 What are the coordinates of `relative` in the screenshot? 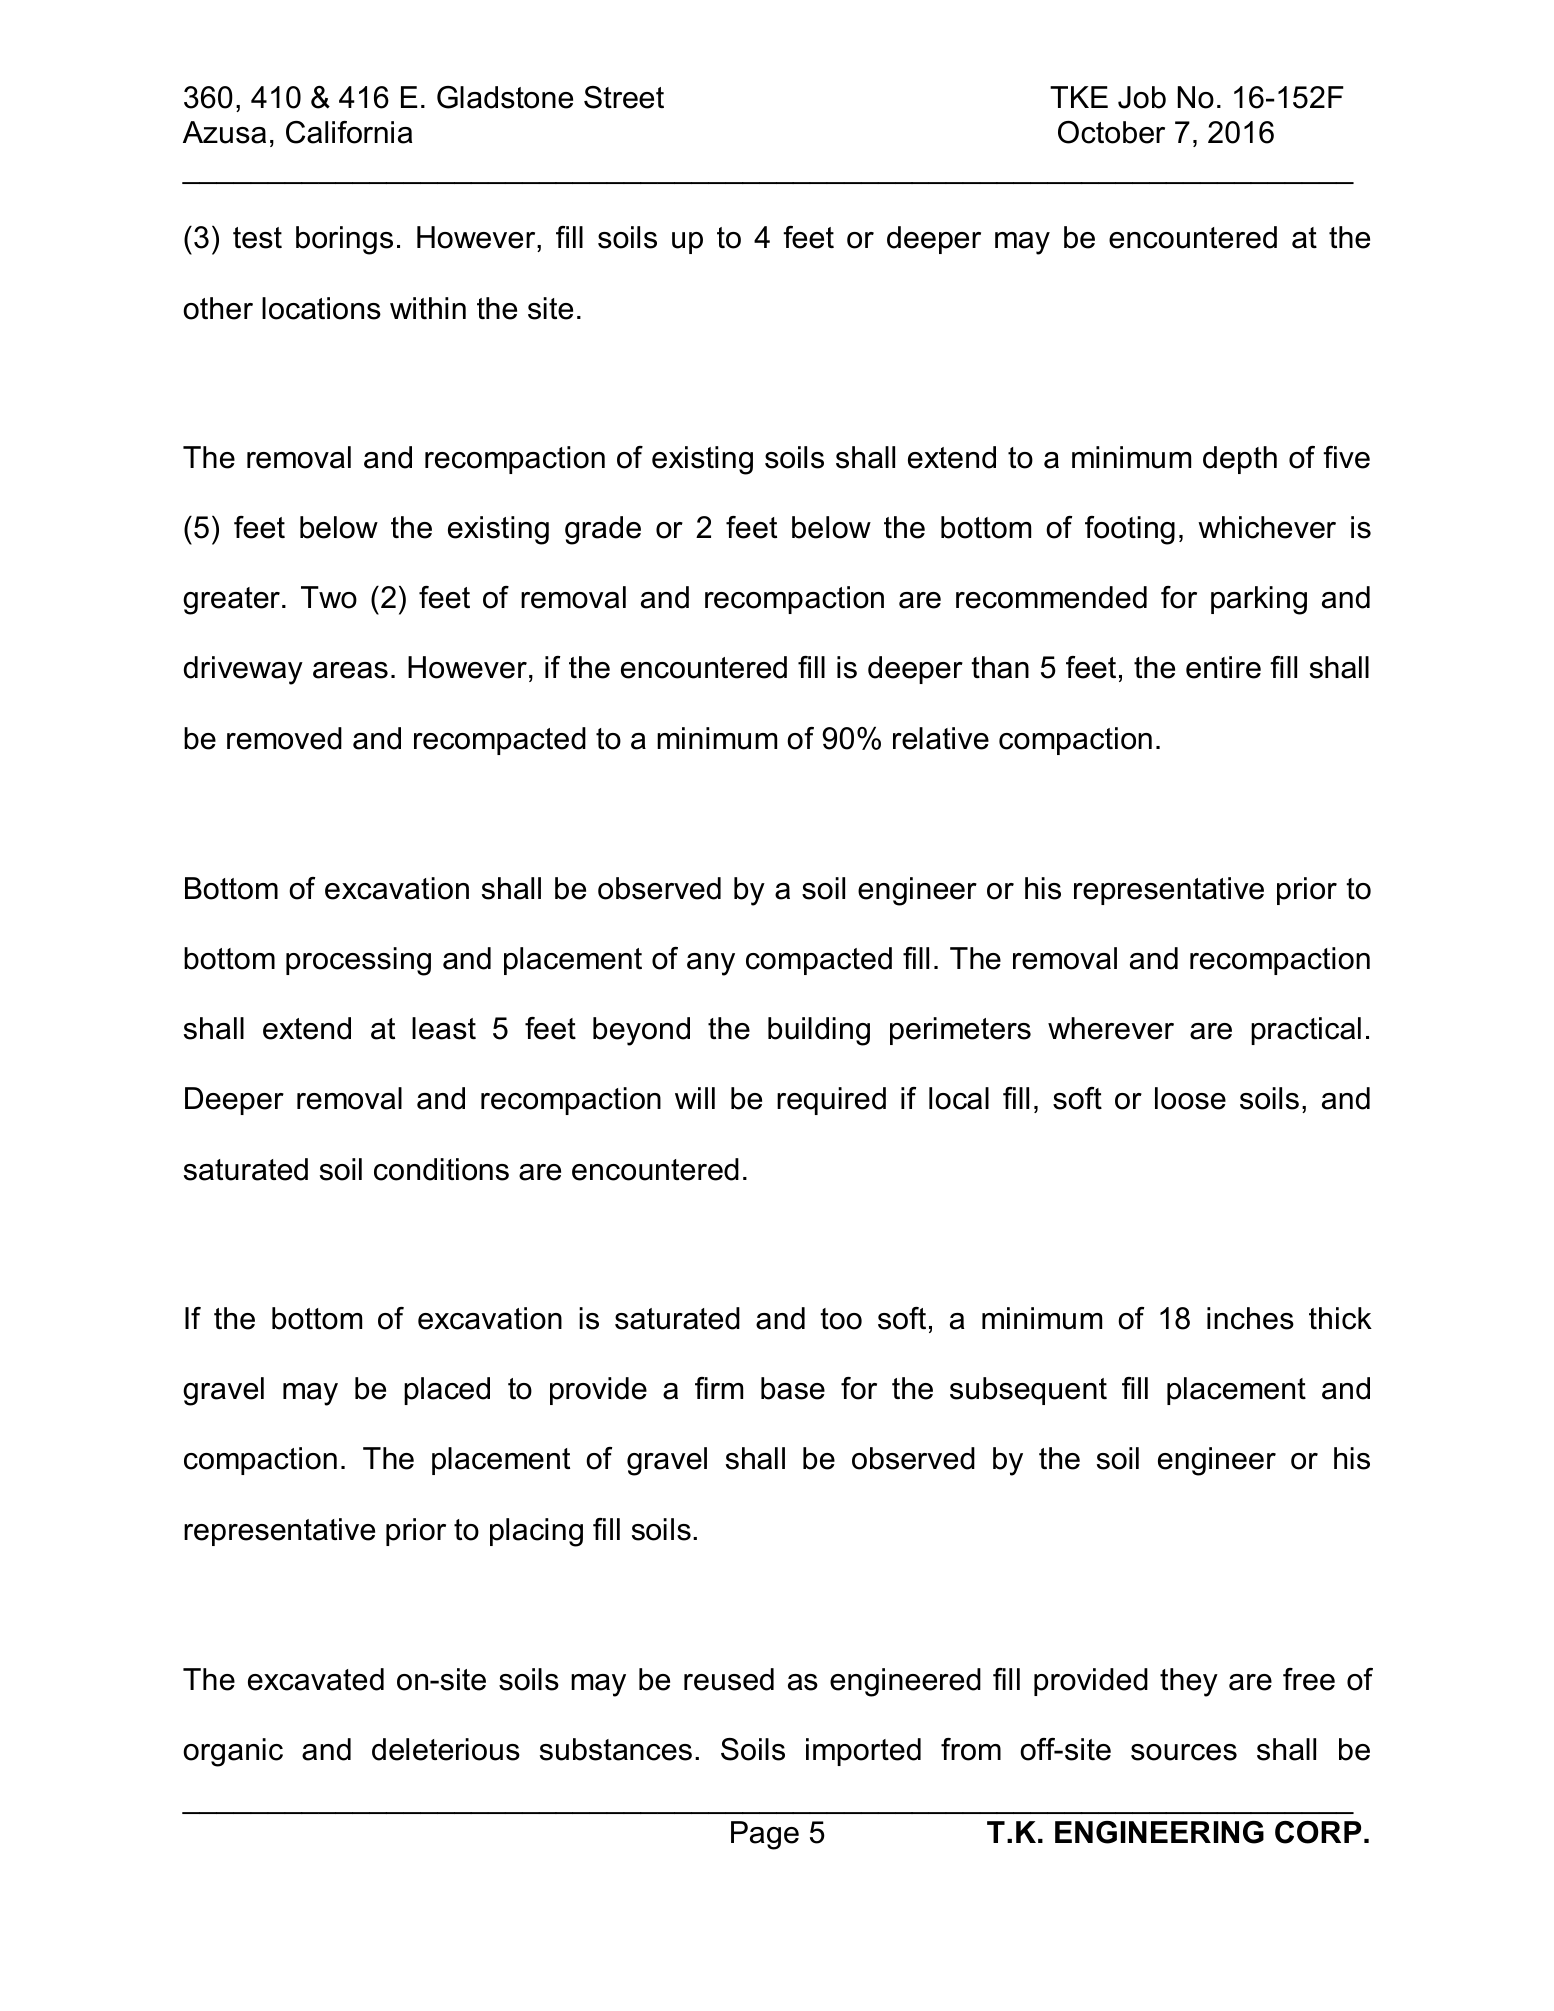 It's located at (941, 738).
